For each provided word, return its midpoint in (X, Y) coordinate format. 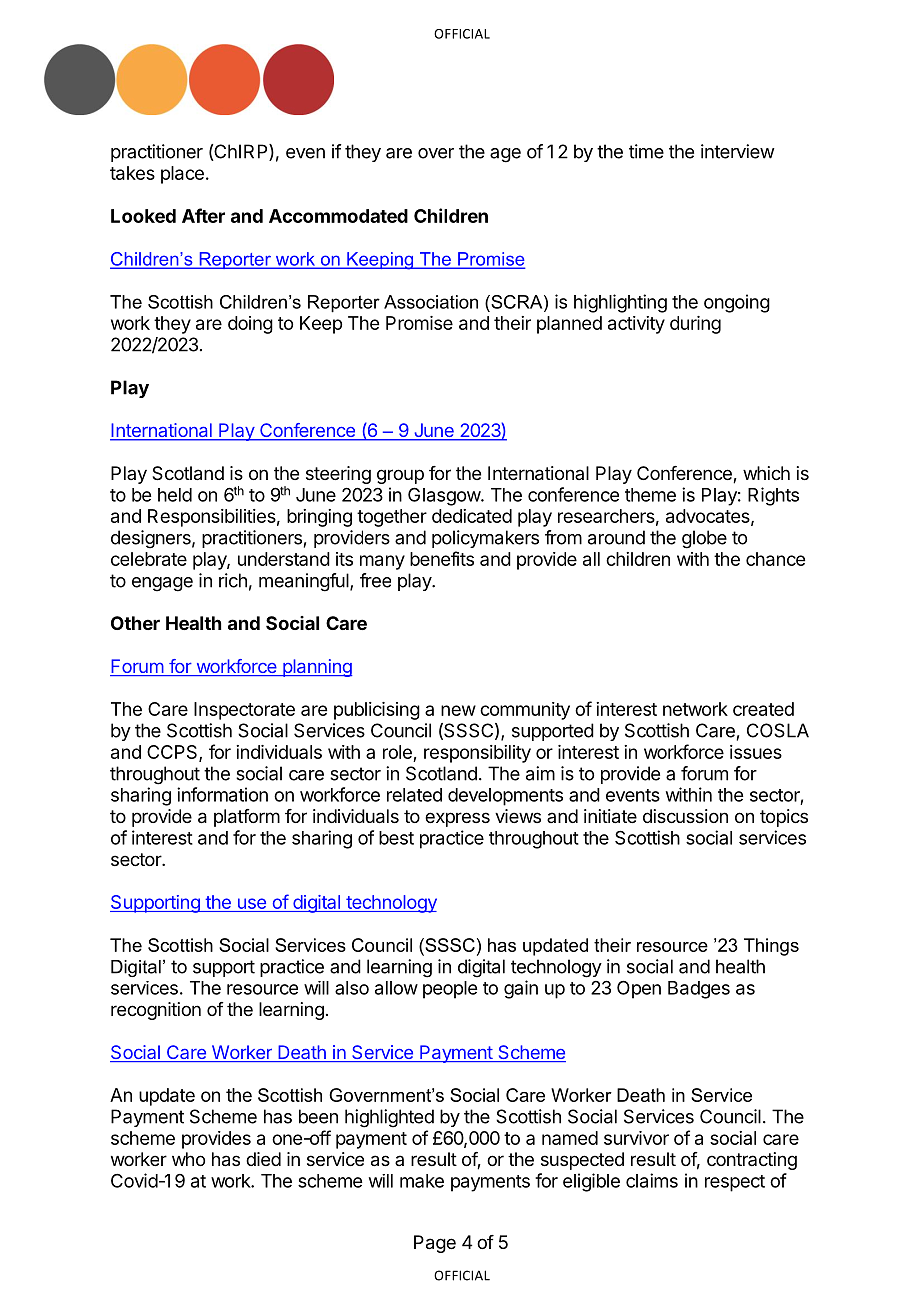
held (175, 495)
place (182, 175)
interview (738, 151)
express (457, 819)
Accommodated (338, 216)
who (188, 1159)
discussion (685, 816)
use (251, 905)
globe (704, 539)
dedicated (472, 516)
